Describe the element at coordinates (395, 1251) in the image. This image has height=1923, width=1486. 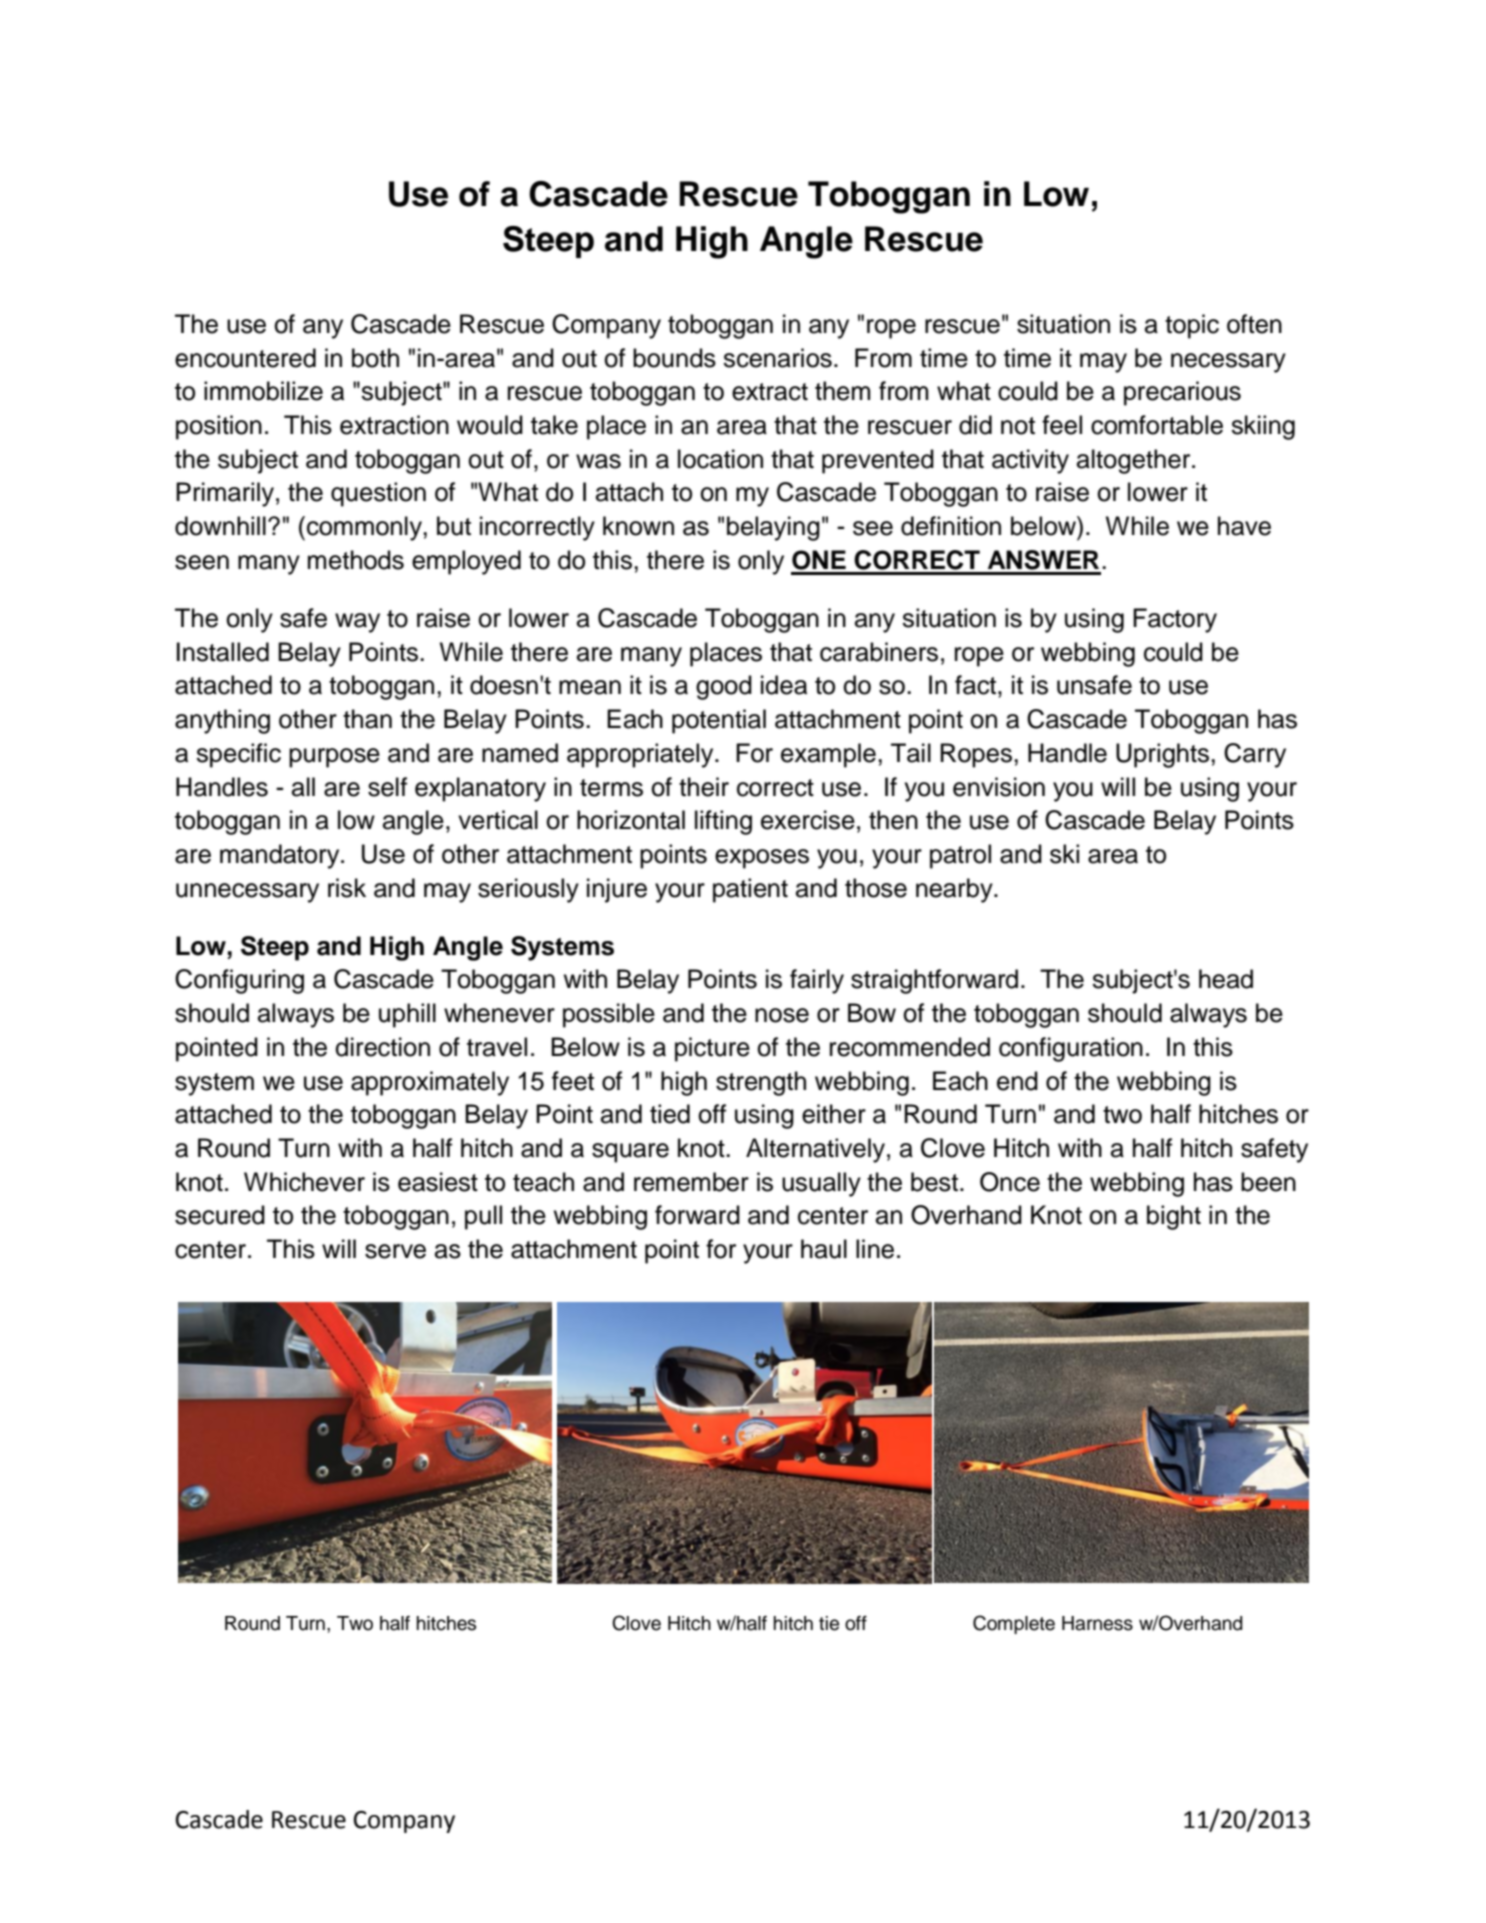
I see `serve` at that location.
